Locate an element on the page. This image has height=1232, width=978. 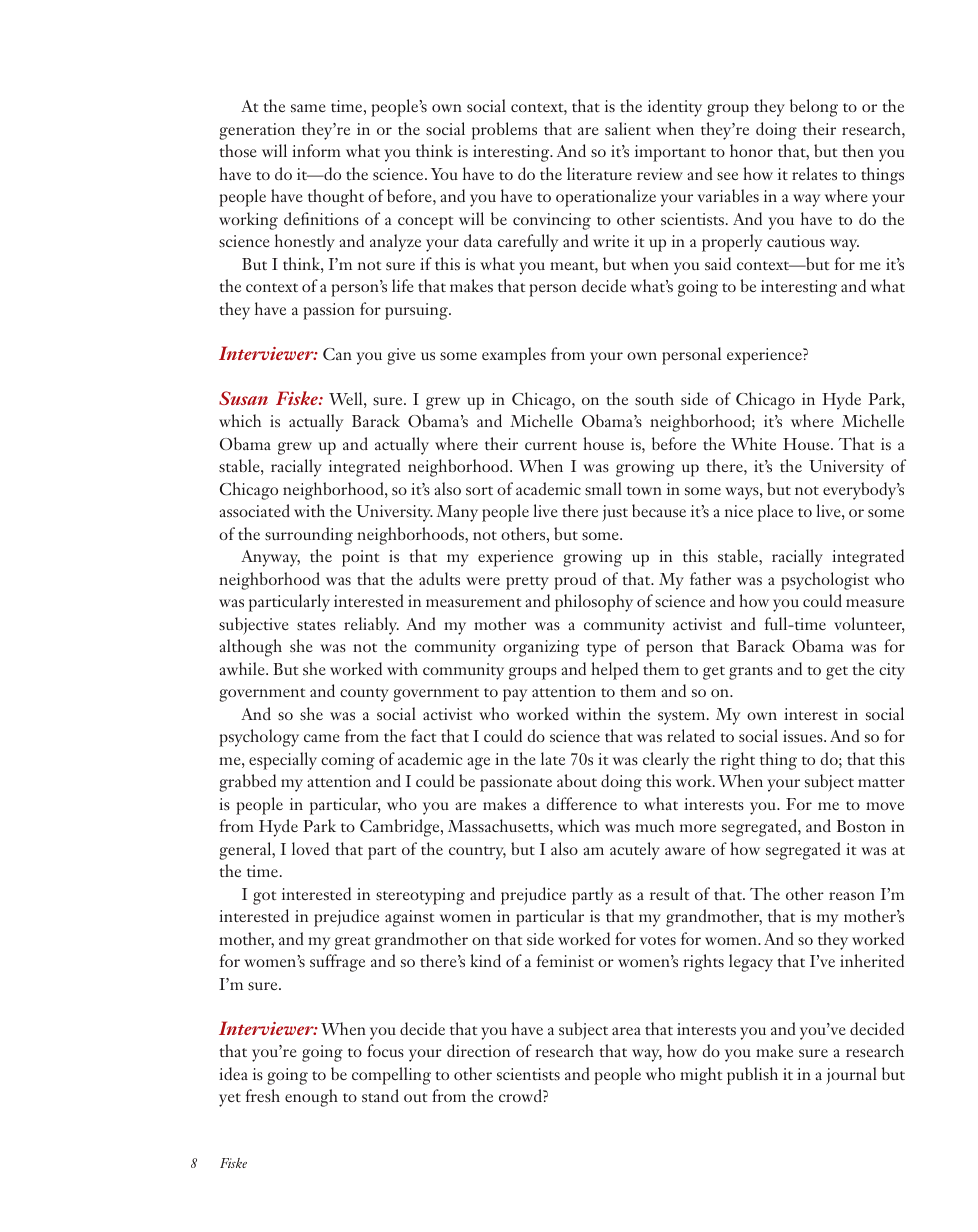
county is located at coordinates (364, 695).
